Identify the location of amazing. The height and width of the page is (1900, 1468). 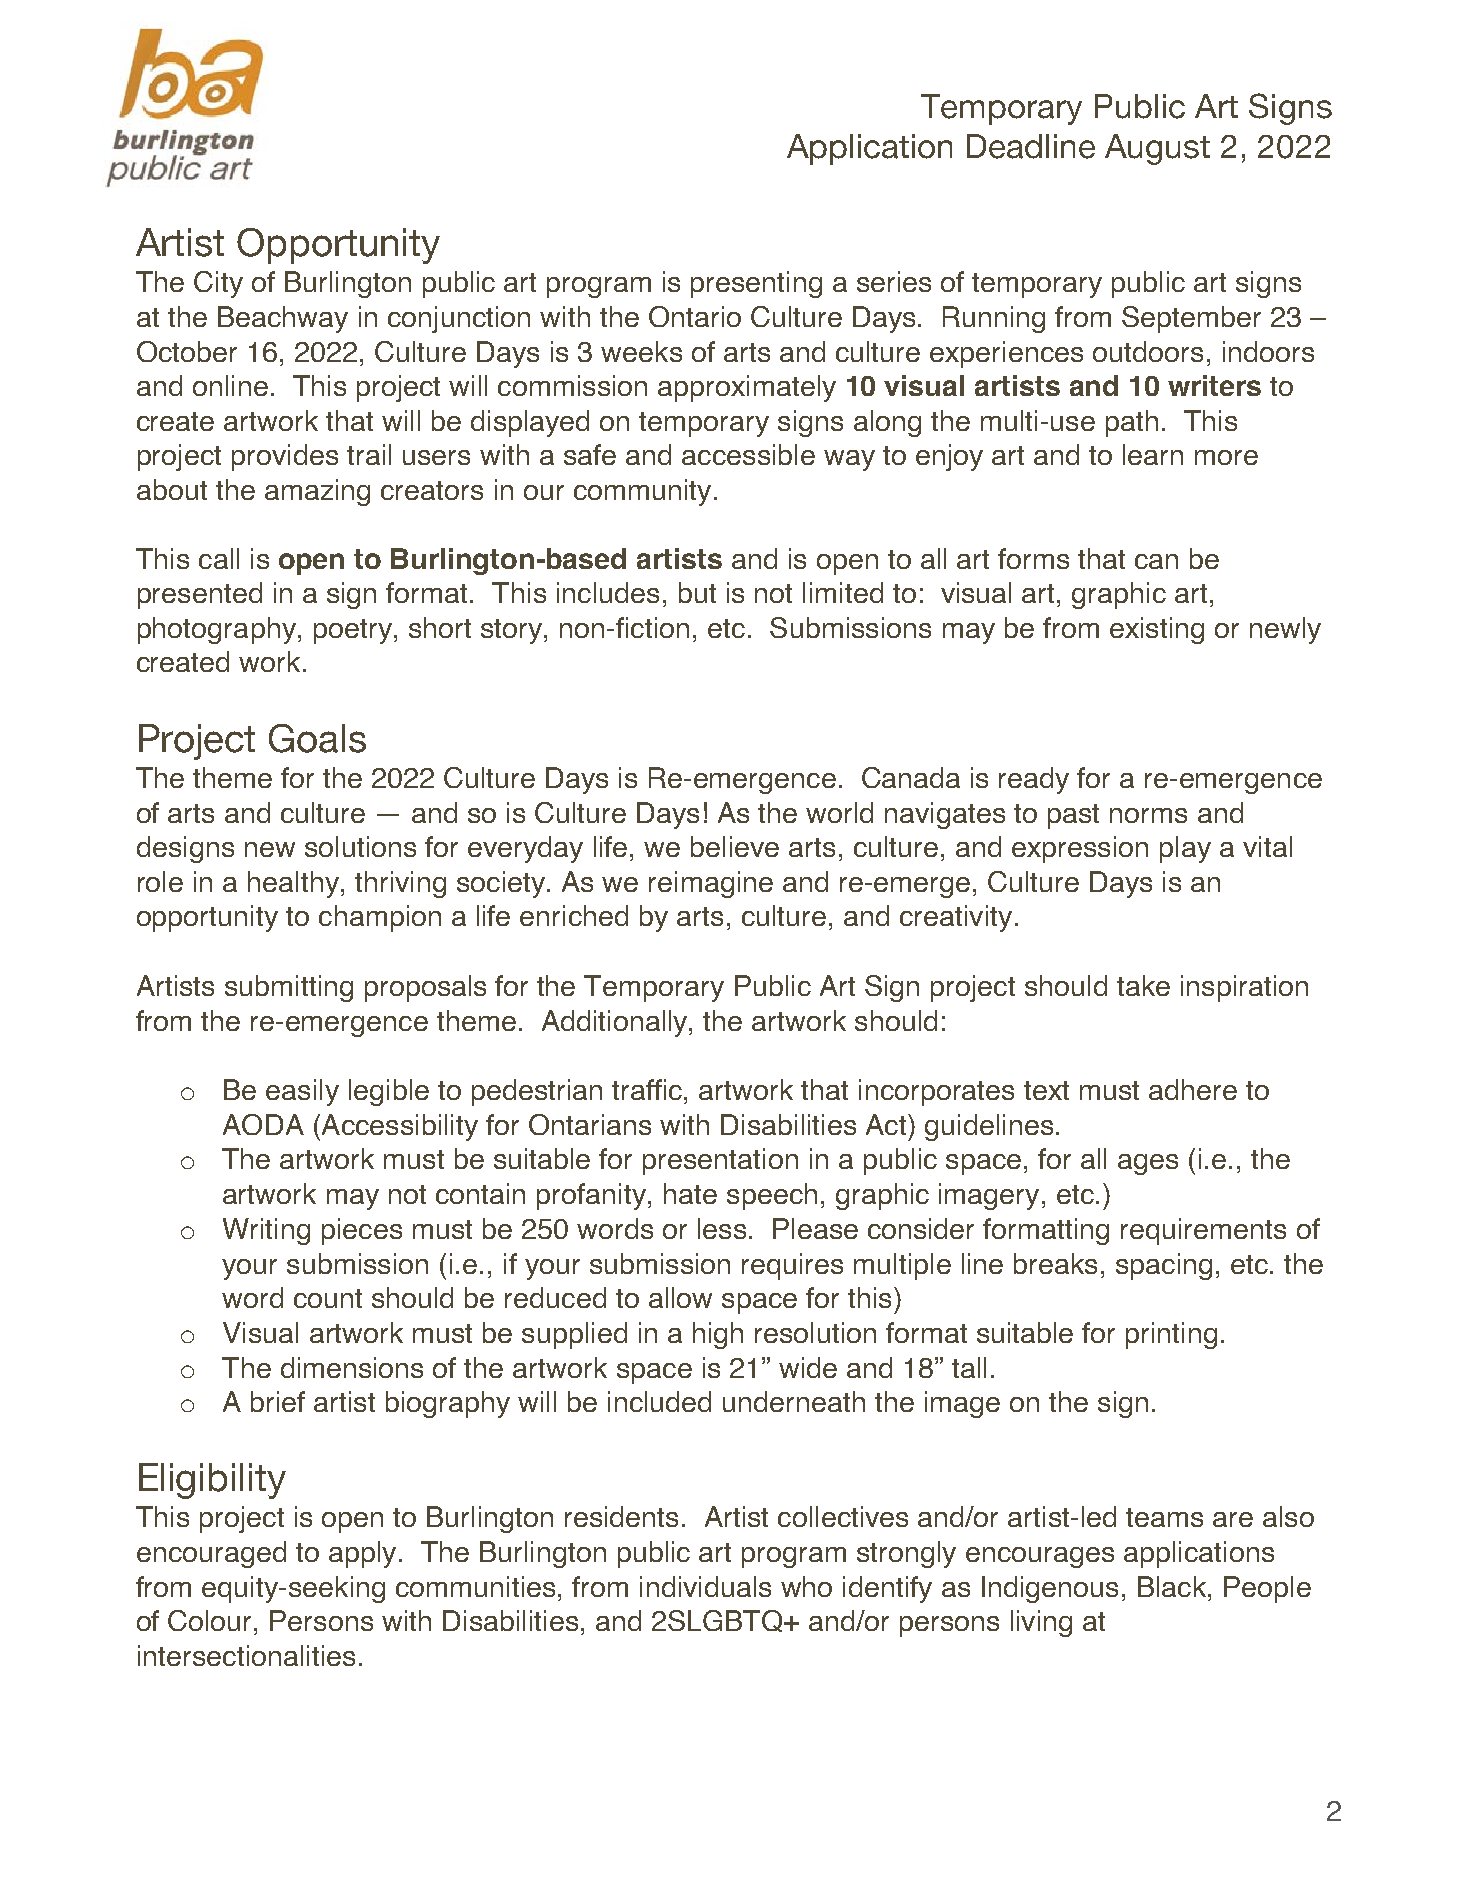
(317, 492).
